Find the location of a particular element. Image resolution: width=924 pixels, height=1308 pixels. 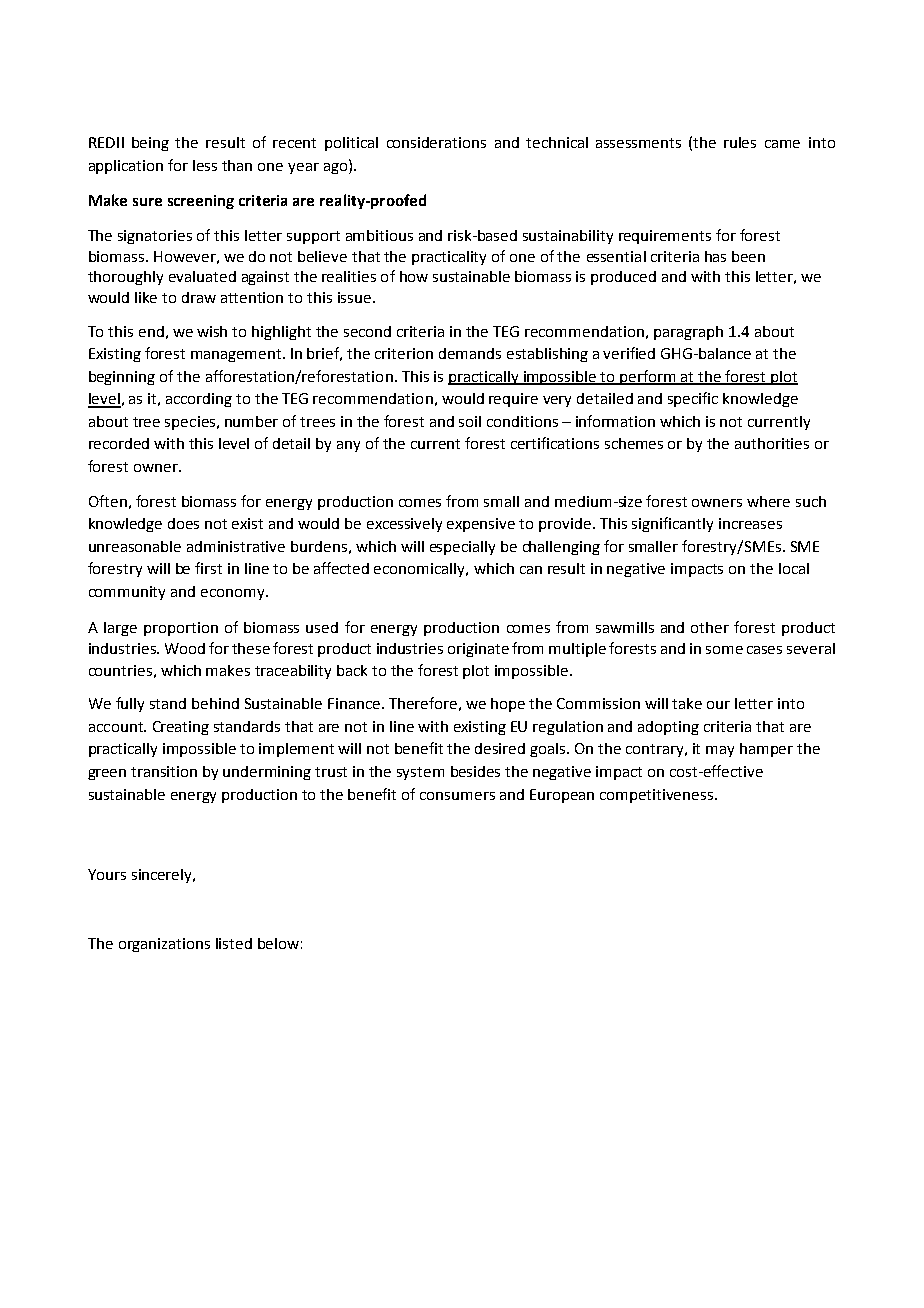

considerations is located at coordinates (436, 142).
